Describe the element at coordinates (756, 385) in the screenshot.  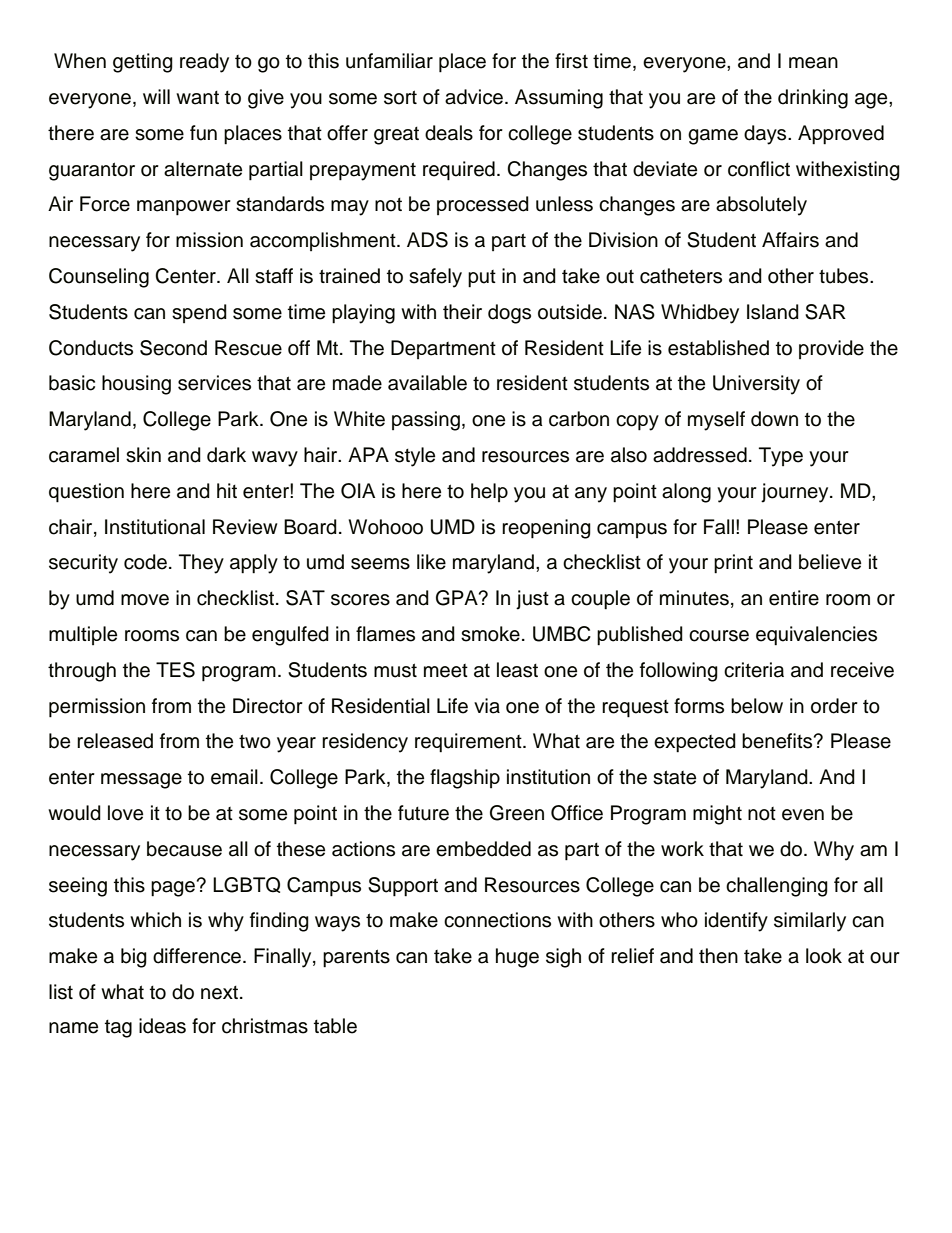
I see `University` at that location.
